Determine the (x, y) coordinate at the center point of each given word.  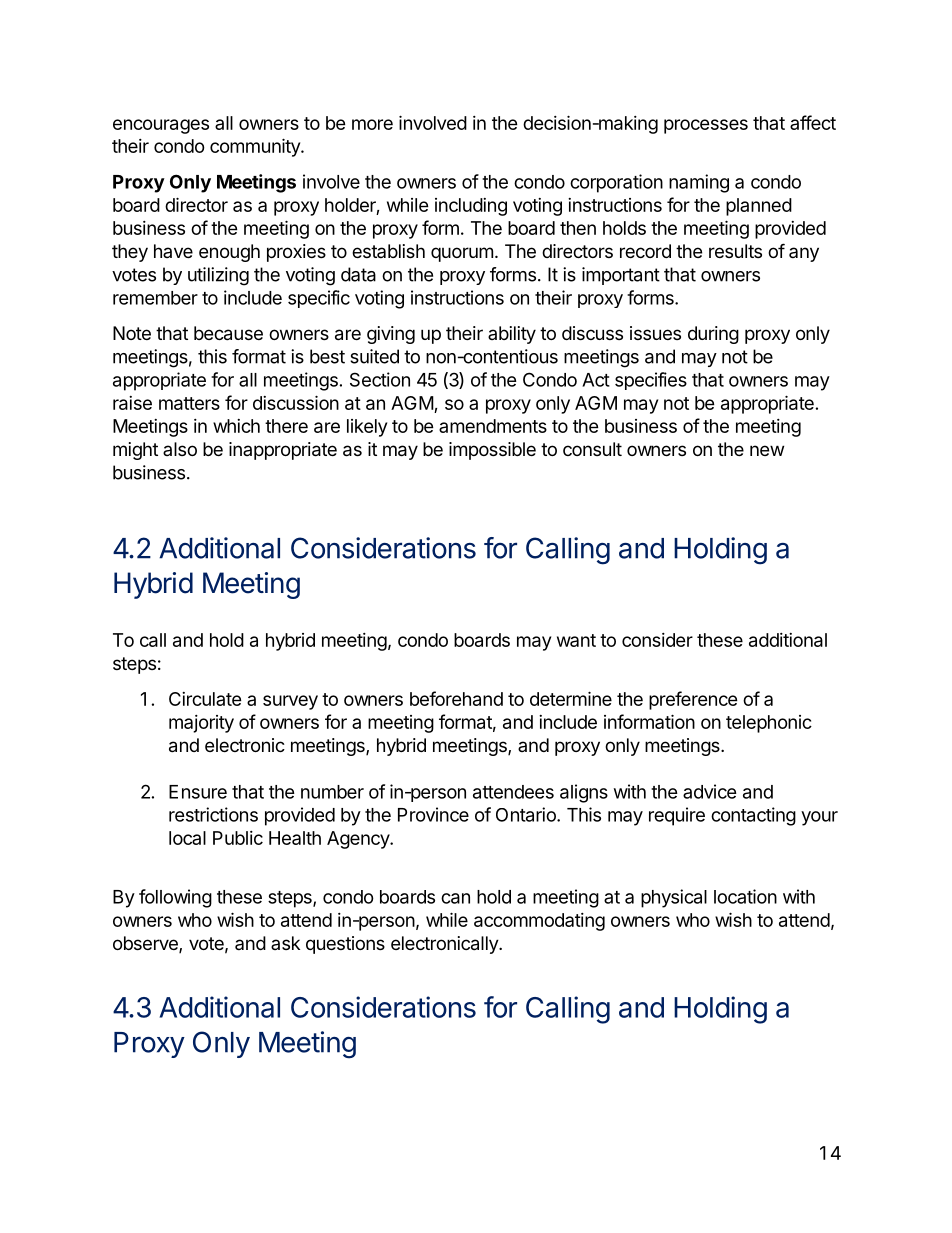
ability (512, 335)
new (767, 450)
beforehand (456, 698)
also (180, 449)
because (228, 333)
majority (201, 724)
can (455, 898)
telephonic (769, 724)
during (713, 335)
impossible (492, 451)
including (471, 207)
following (175, 898)
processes (706, 126)
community (256, 147)
